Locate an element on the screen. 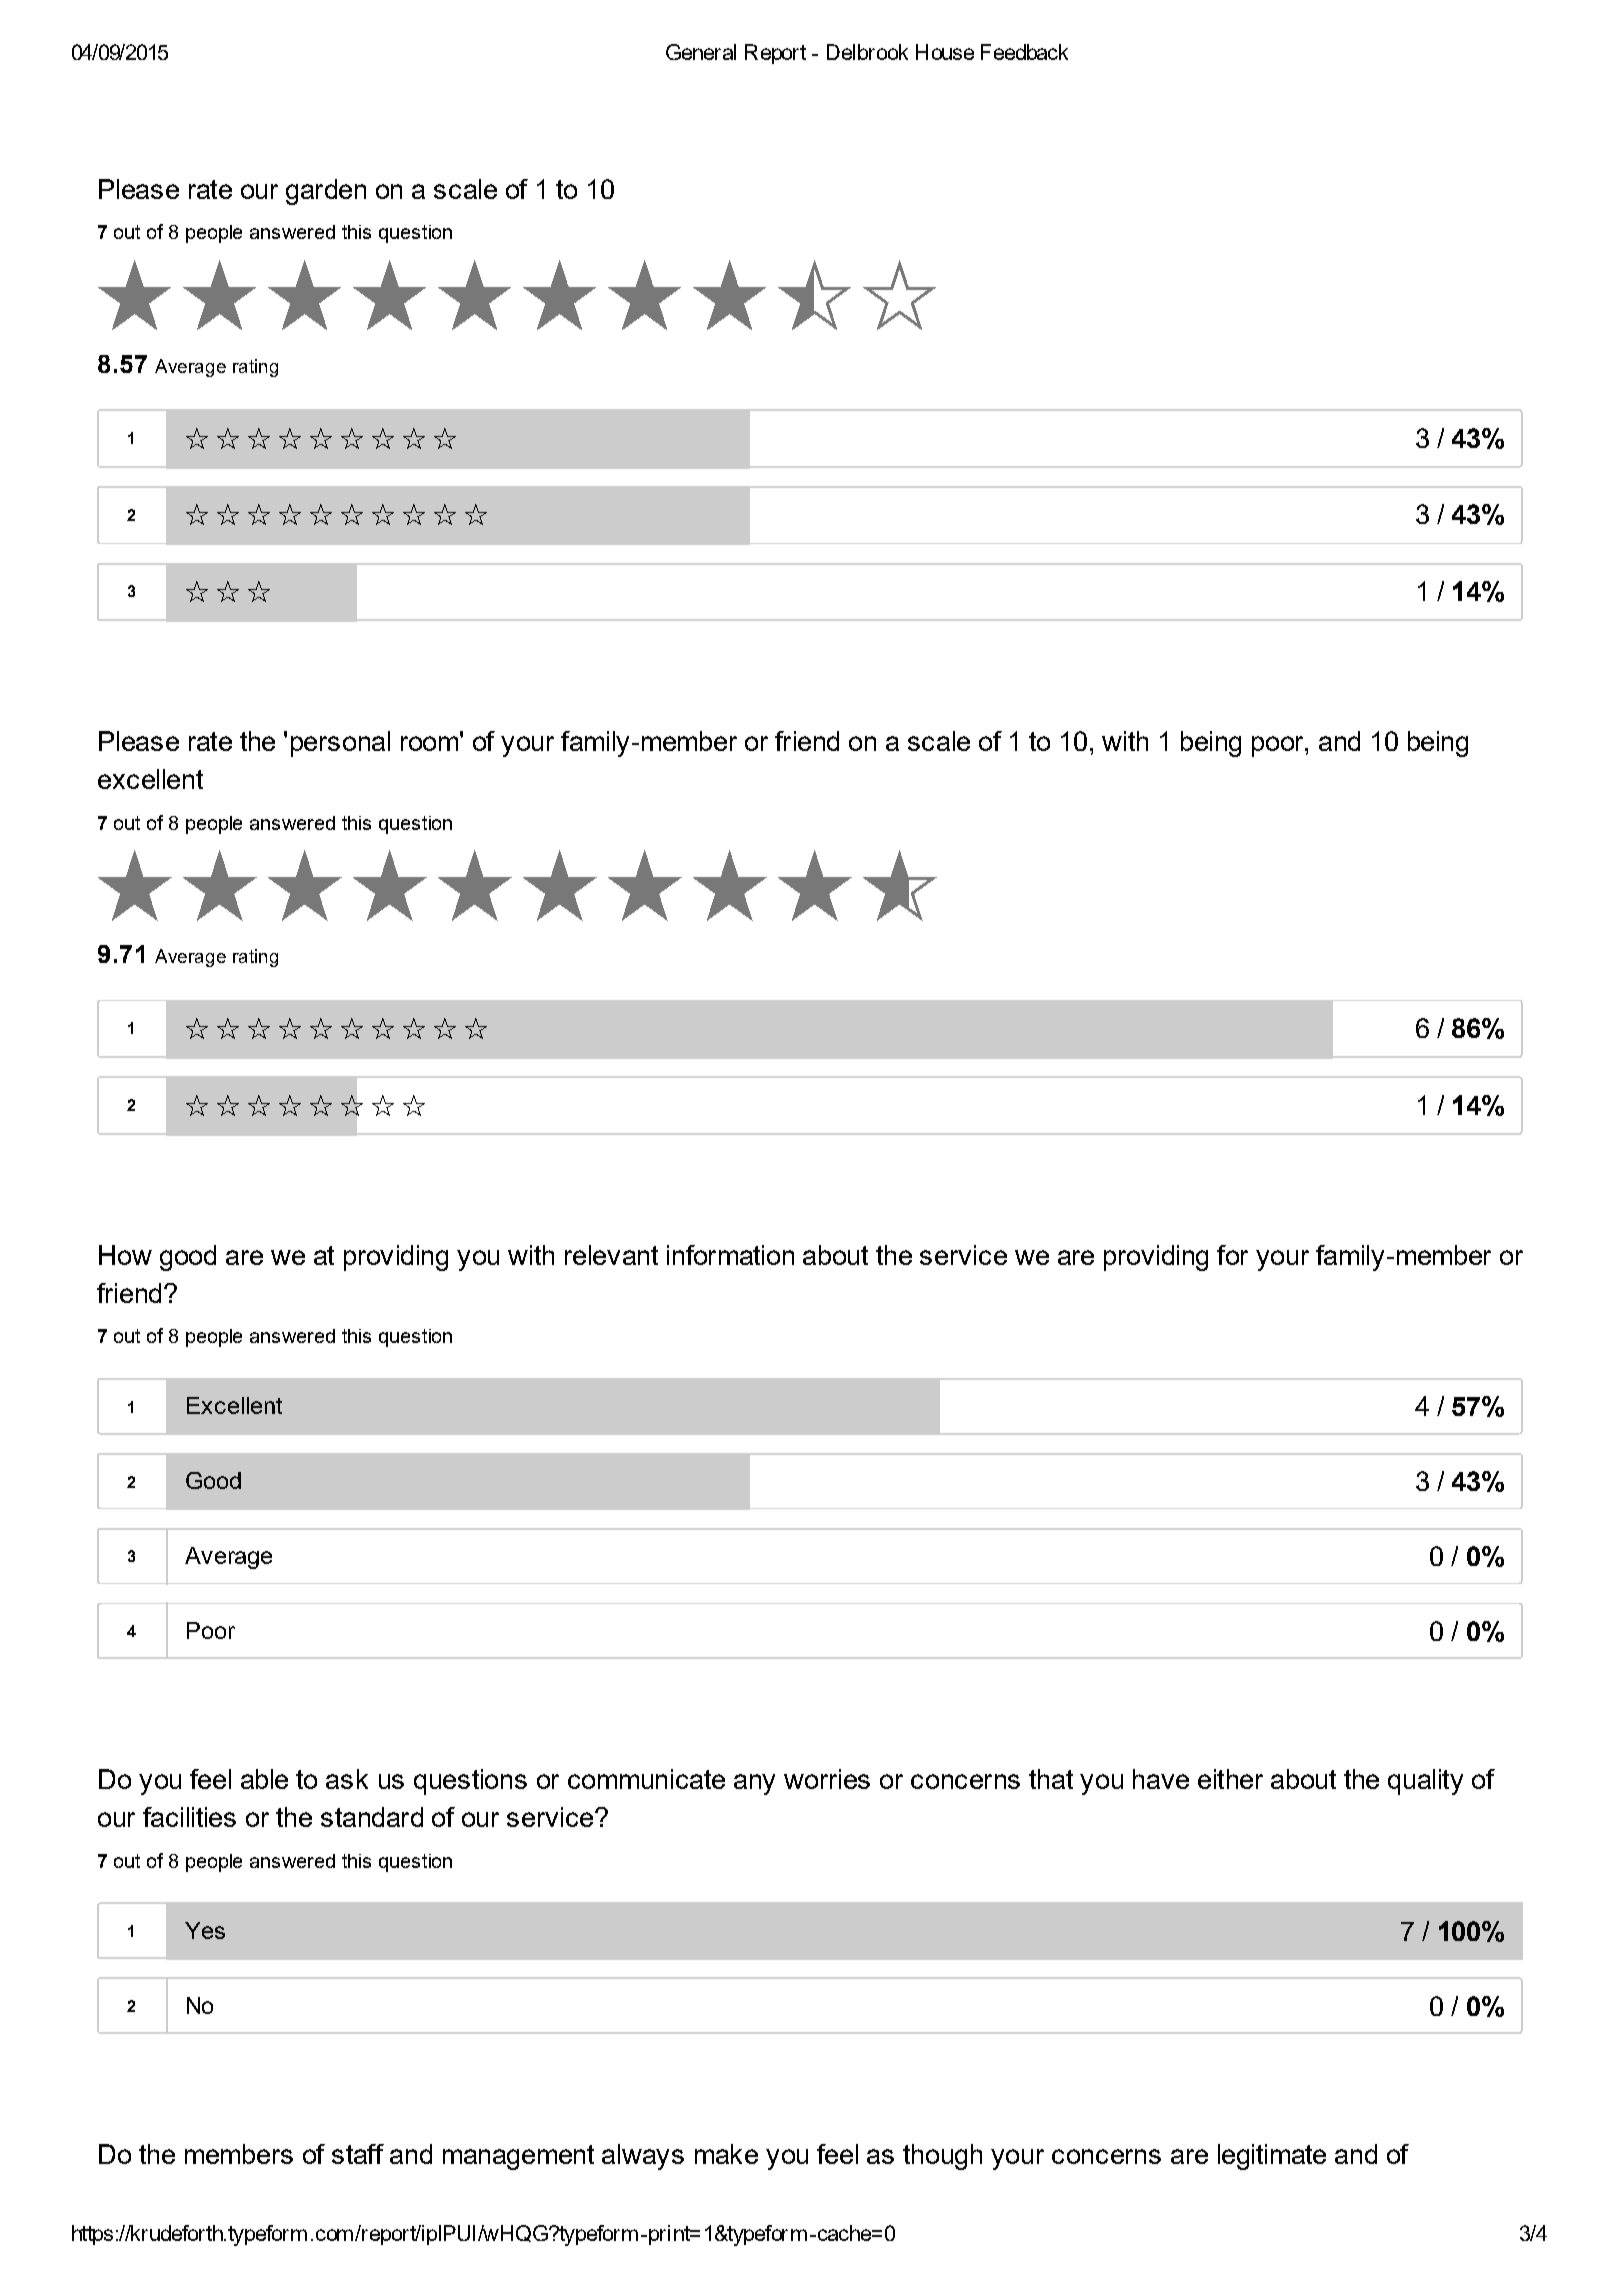 The width and height of the screenshot is (1617, 2287). room is located at coordinates (429, 743).
